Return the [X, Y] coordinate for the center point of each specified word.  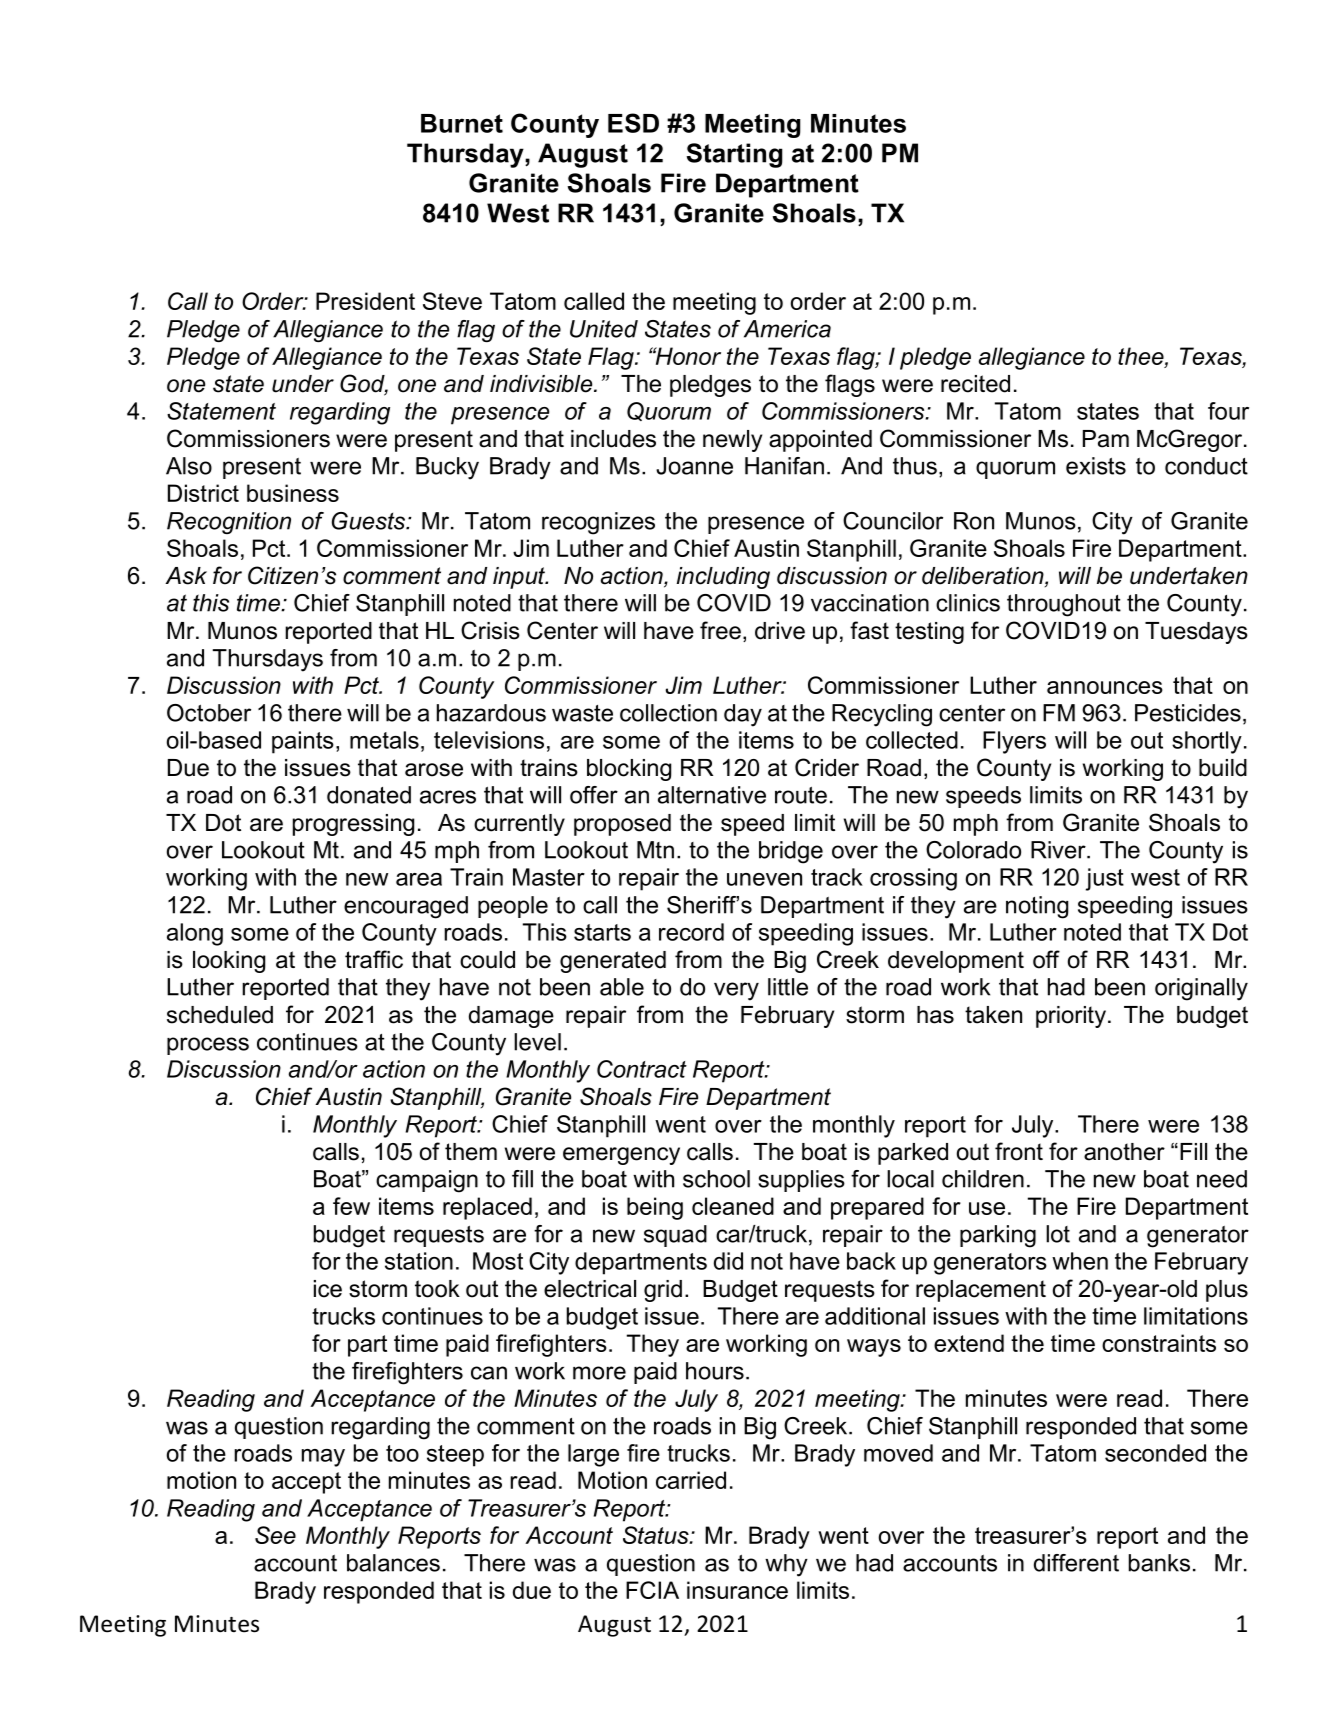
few [351, 1206]
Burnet [462, 123]
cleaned [733, 1206]
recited [975, 384]
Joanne [694, 466]
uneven [764, 879]
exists [1096, 466]
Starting [734, 155]
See [275, 1535]
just [1105, 879]
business [293, 493]
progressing [353, 825]
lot [1058, 1234]
